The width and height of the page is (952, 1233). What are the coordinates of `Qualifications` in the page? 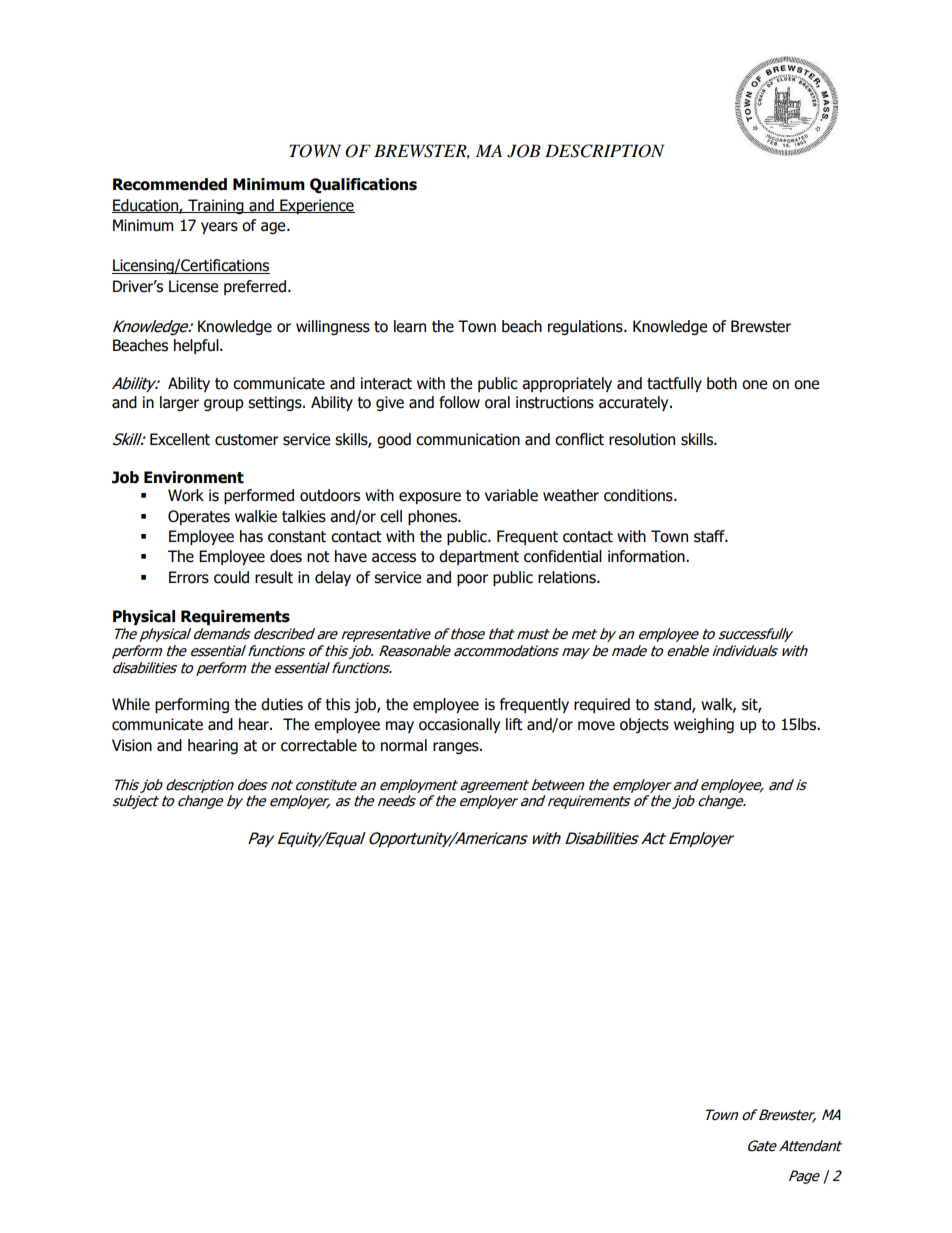 It's located at (363, 185).
